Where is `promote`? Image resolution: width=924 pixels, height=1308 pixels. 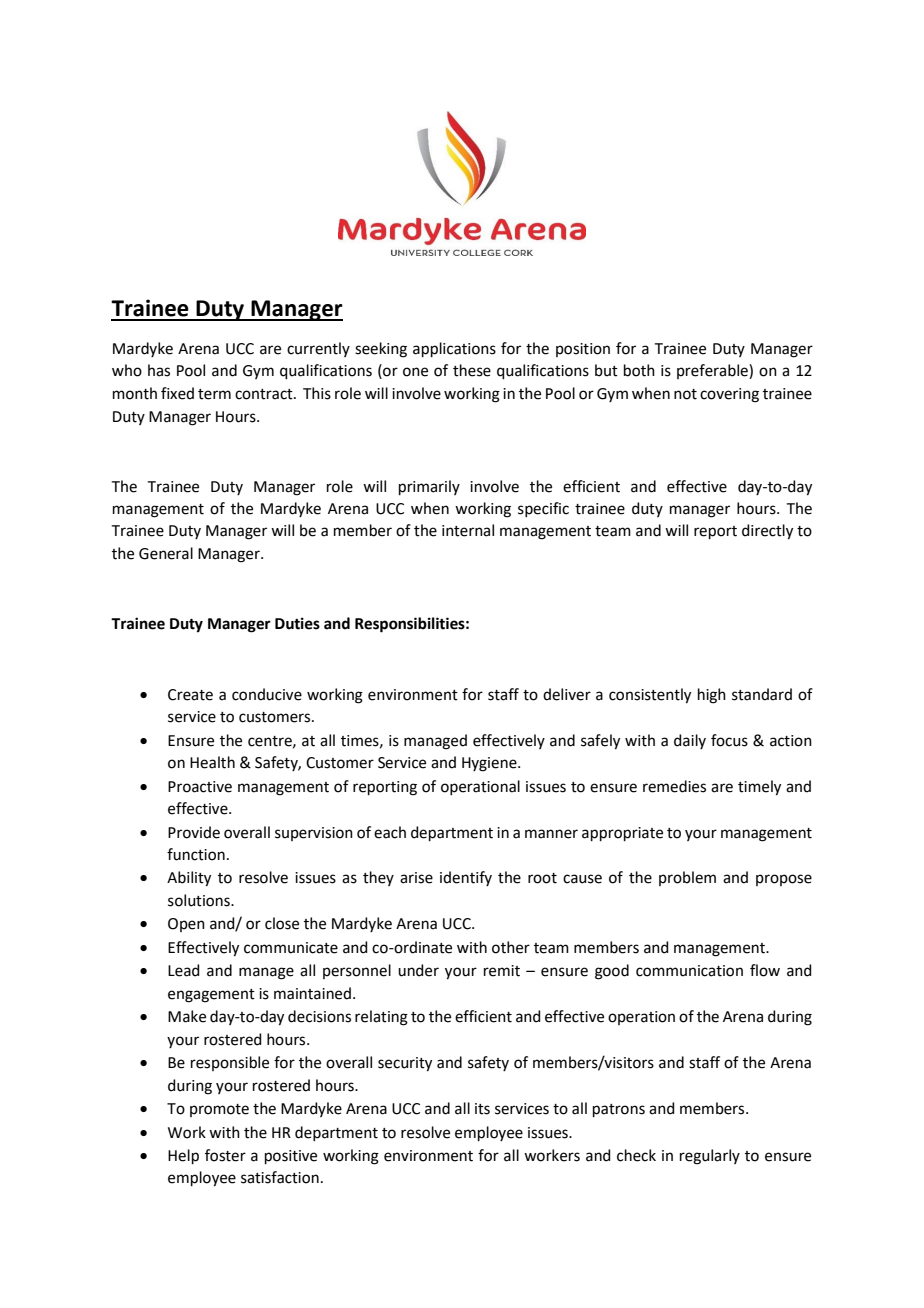 promote is located at coordinates (219, 1110).
